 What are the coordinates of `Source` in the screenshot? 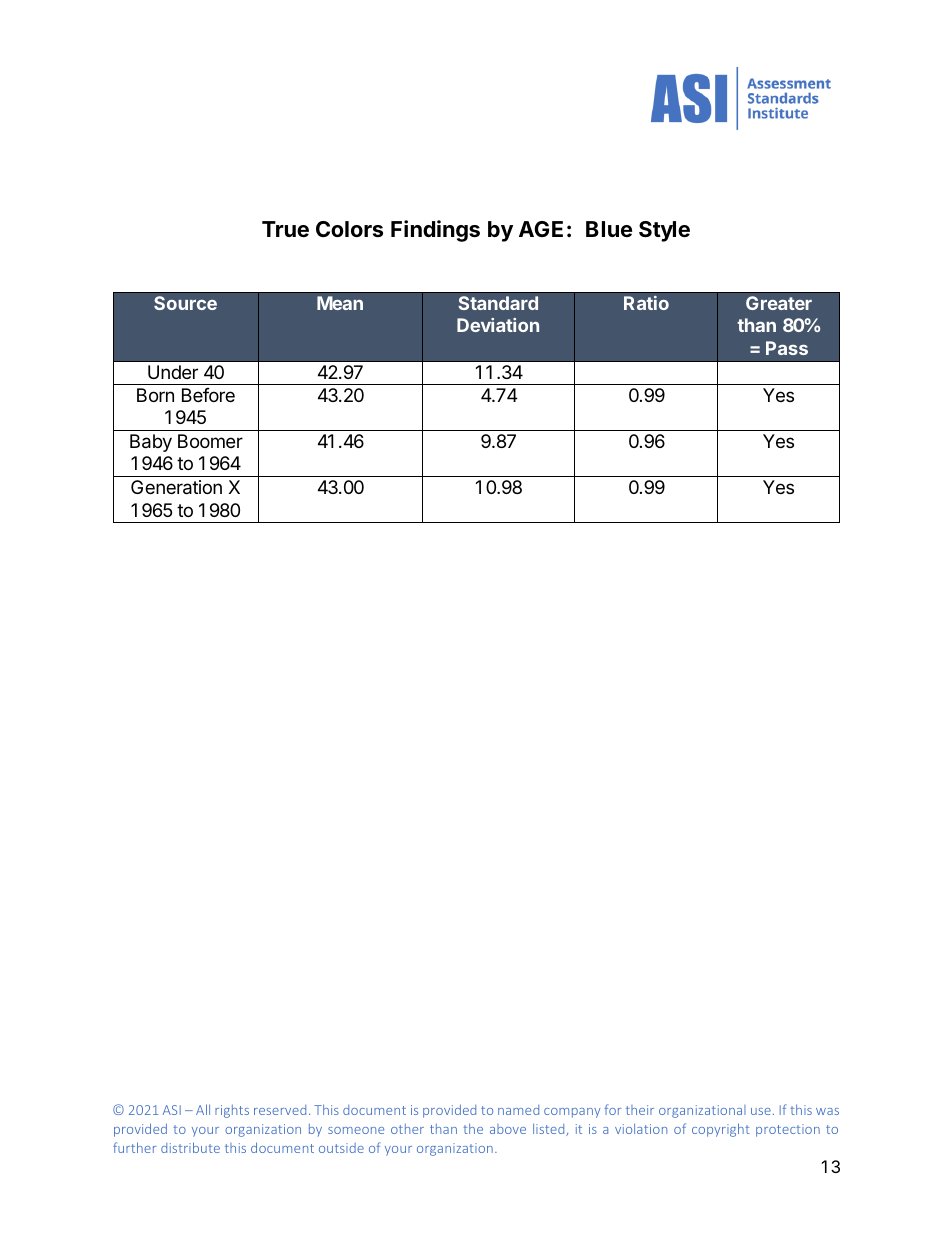 It's located at (185, 303).
